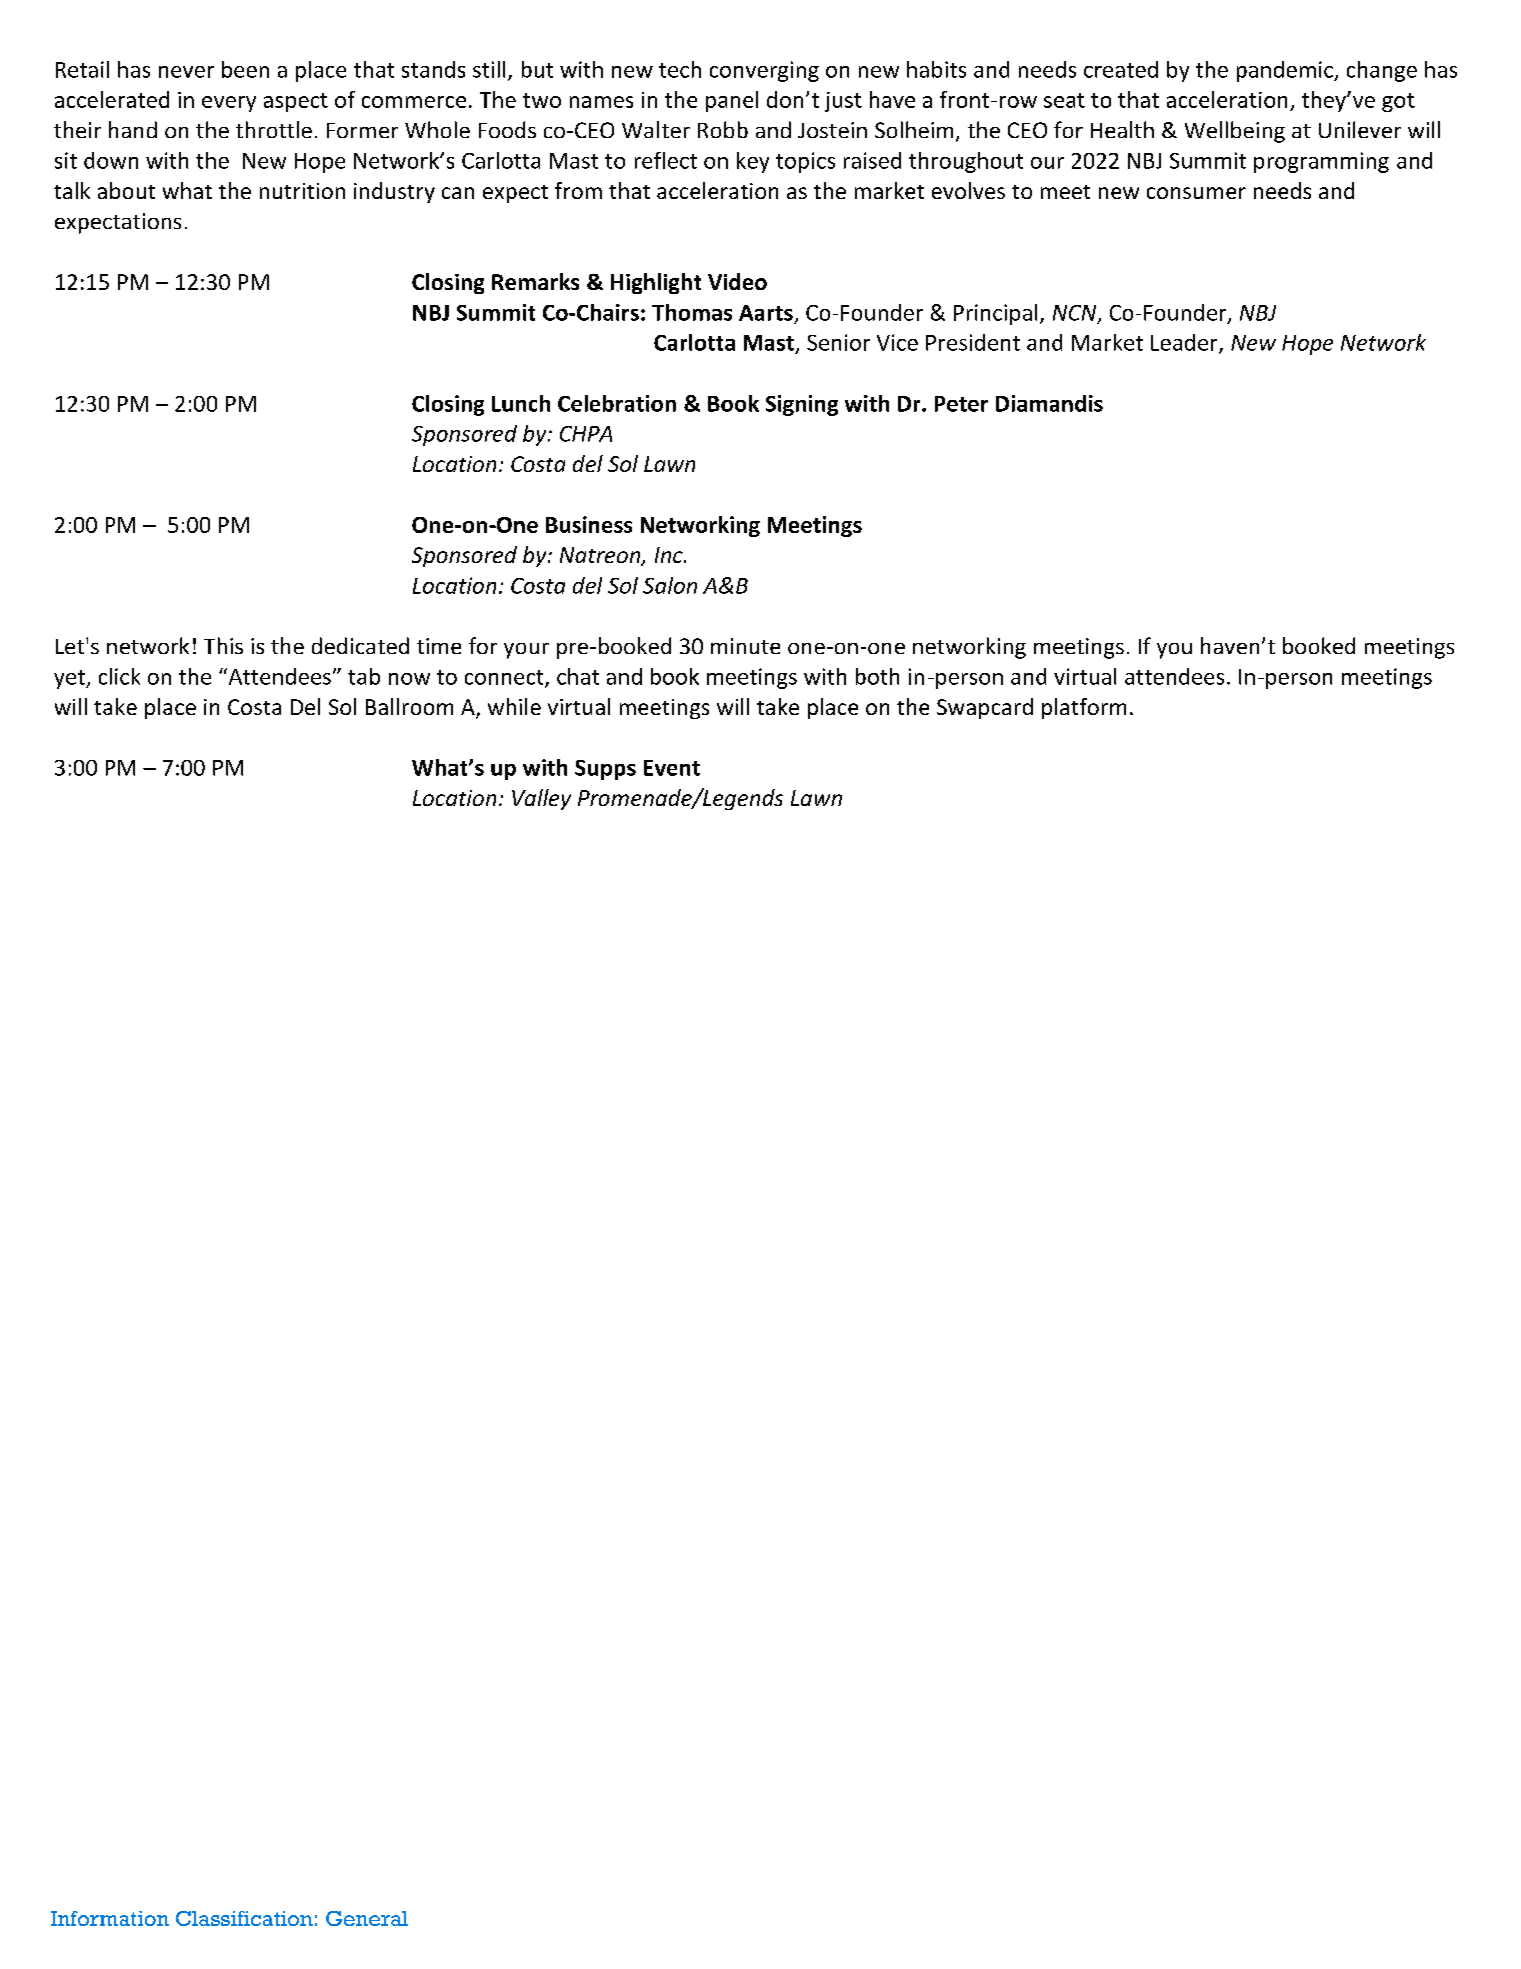 This image has width=1521, height=1969. What do you see at coordinates (229, 104) in the image?
I see `every` at bounding box center [229, 104].
